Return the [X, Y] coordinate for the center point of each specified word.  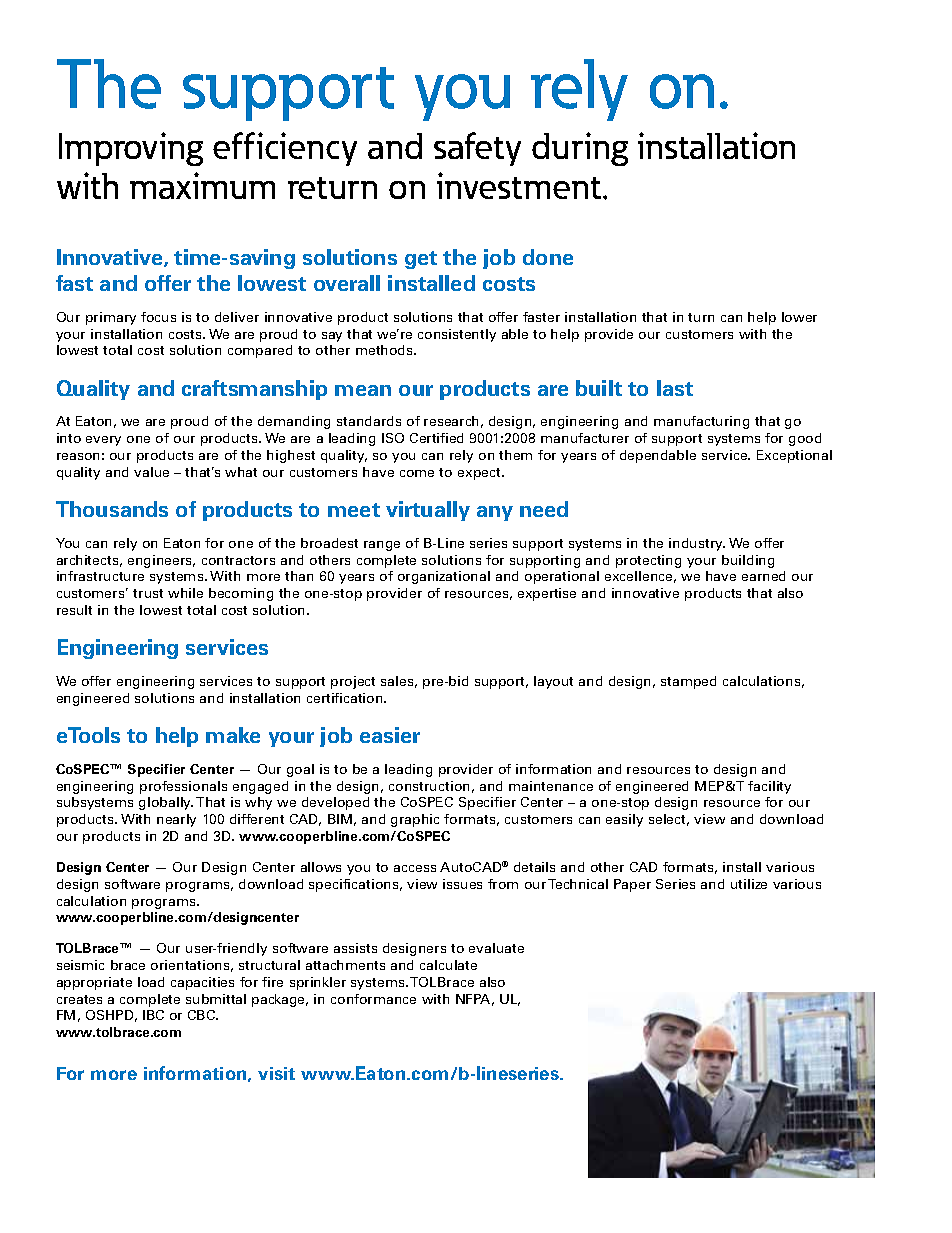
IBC [153, 1015]
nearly [176, 820]
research [451, 421]
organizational [444, 577]
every [103, 441]
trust [148, 593]
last [675, 388]
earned [763, 576]
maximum [202, 185]
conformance [373, 999]
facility [769, 787]
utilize [749, 884]
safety [477, 149]
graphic [415, 820]
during [580, 149]
